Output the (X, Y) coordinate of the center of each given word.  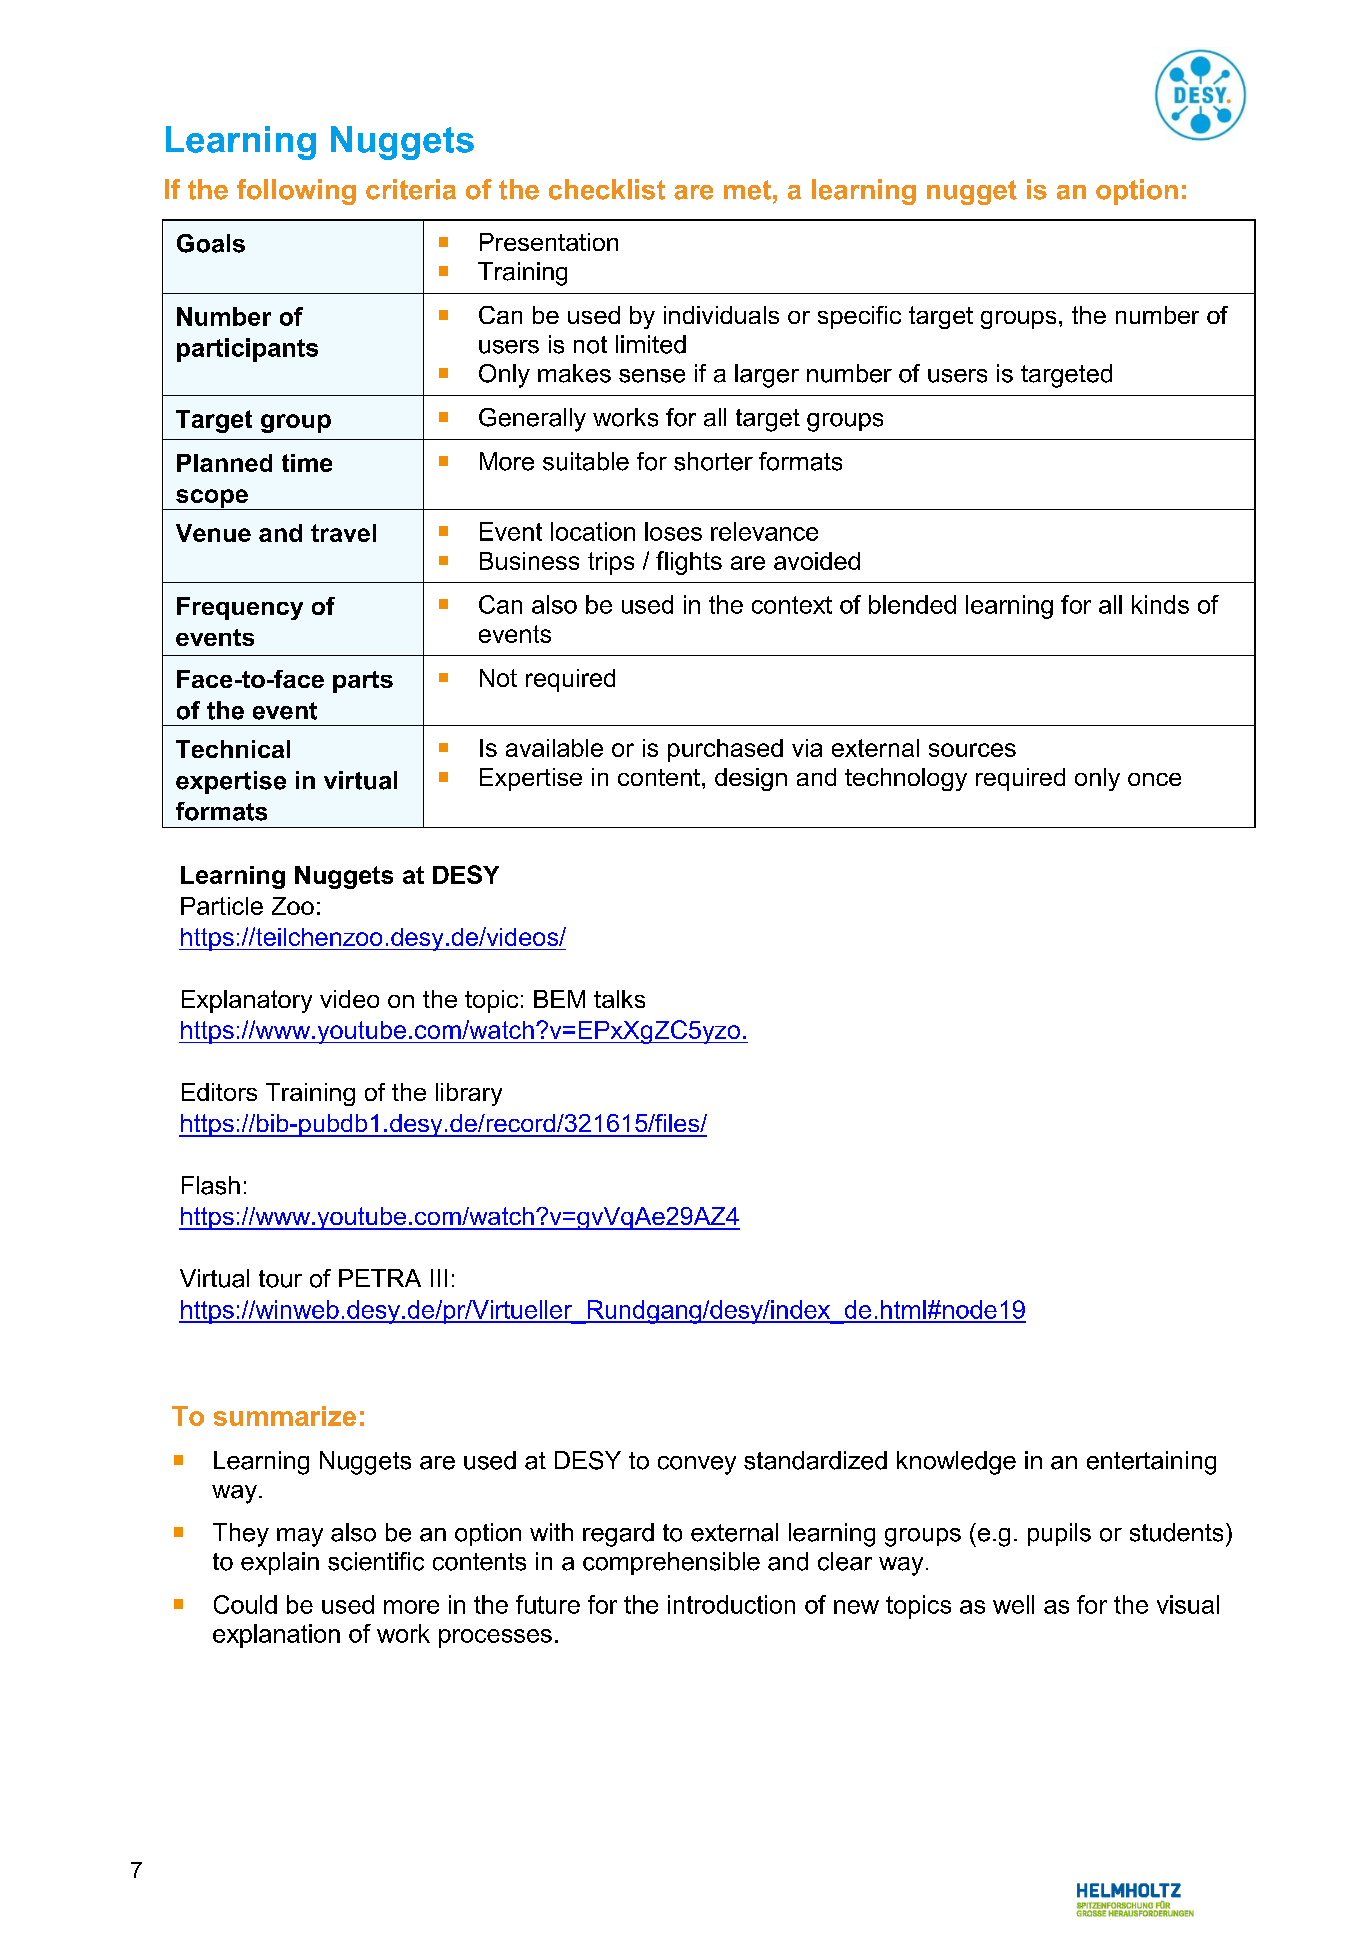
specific (859, 317)
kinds (1160, 604)
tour (280, 1279)
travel (343, 533)
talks (619, 999)
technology (906, 779)
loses (673, 531)
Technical (233, 749)
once (1154, 779)
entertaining (1151, 1463)
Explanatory (247, 1001)
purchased (725, 750)
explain (280, 1563)
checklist (607, 189)
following (296, 192)
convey (697, 1465)
